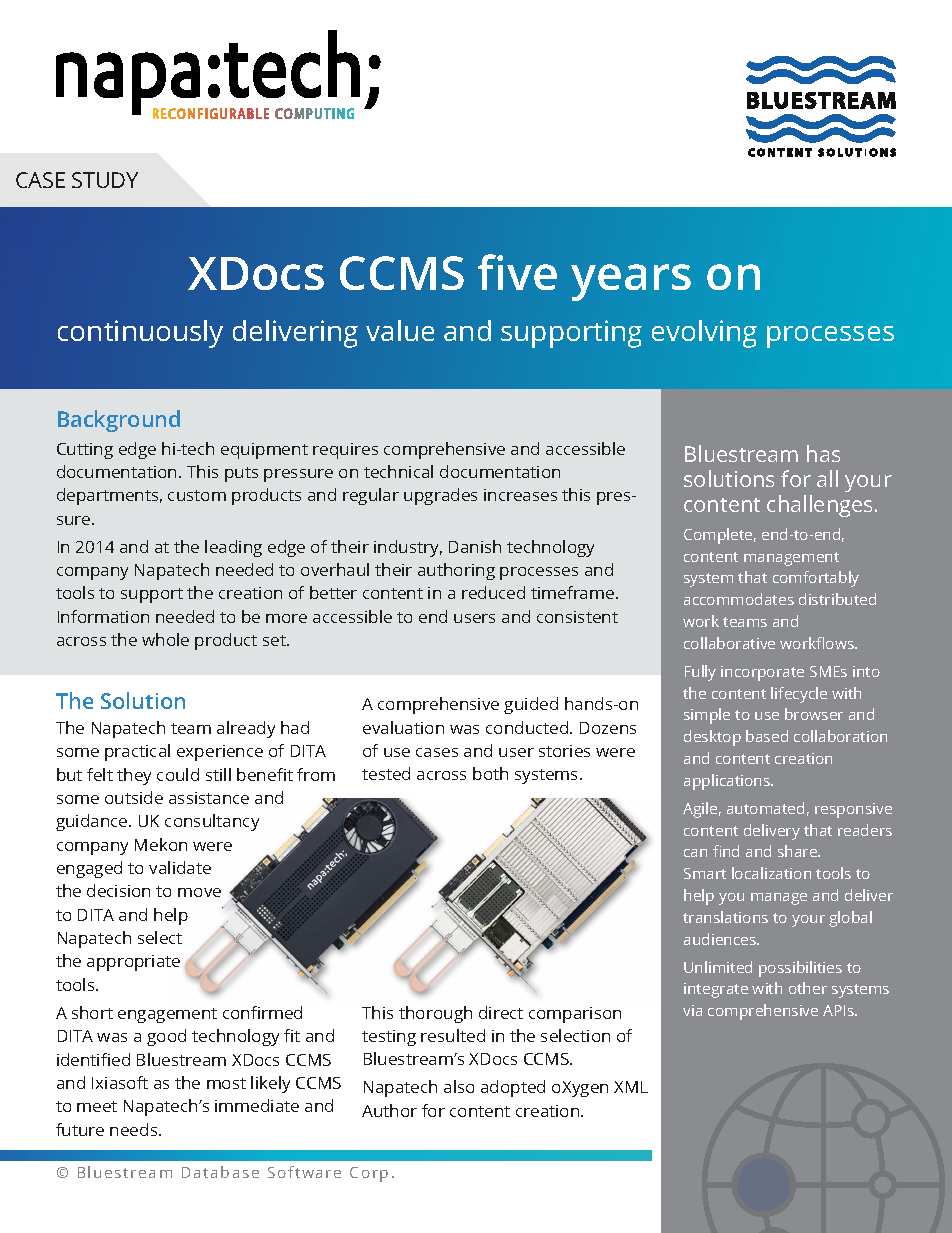 This image has height=1233, width=952. Describe the element at coordinates (105, 180) in the image. I see `STUDY` at that location.
